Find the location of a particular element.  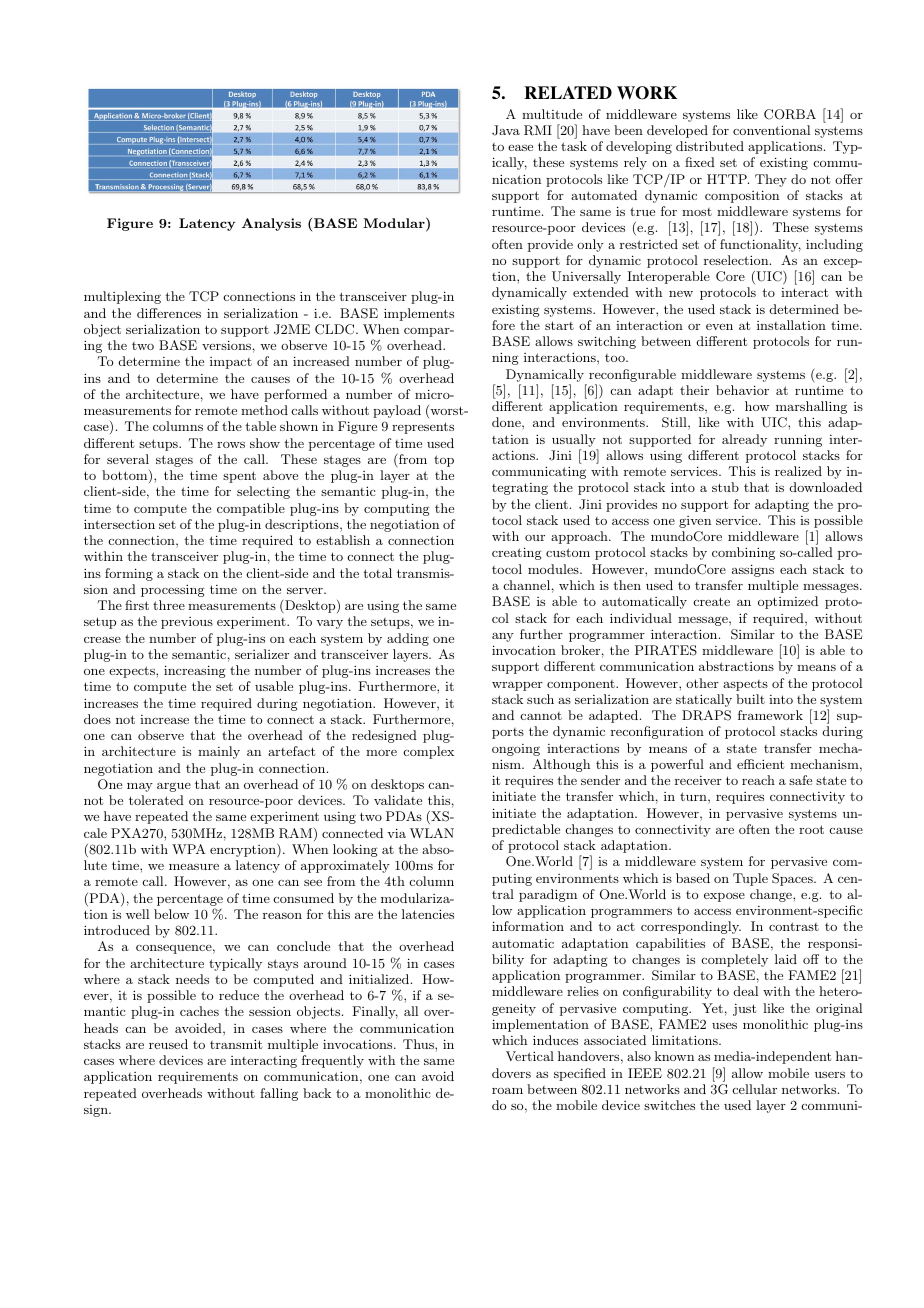

optimized is located at coordinates (788, 602).
